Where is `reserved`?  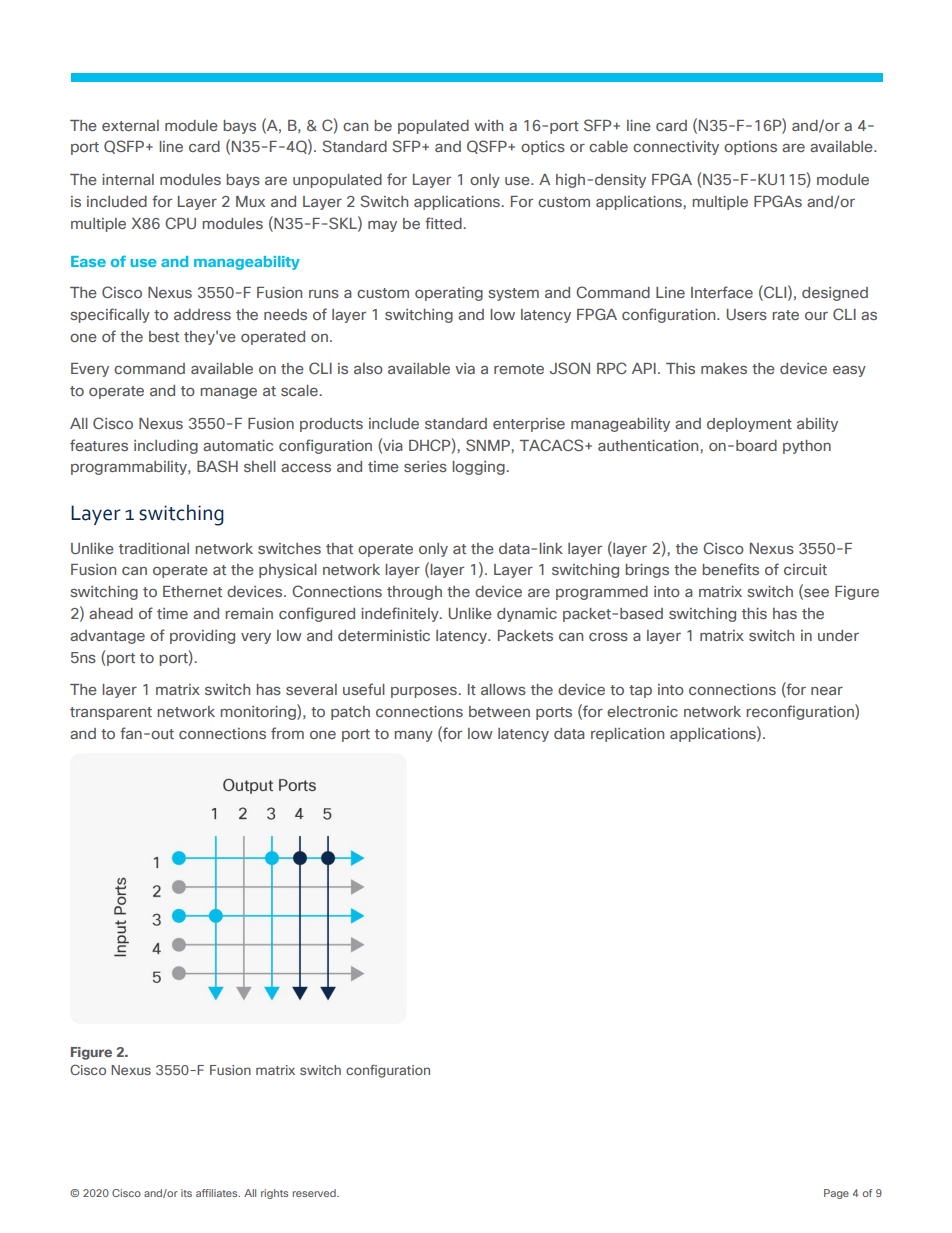 reserved is located at coordinates (315, 1193).
